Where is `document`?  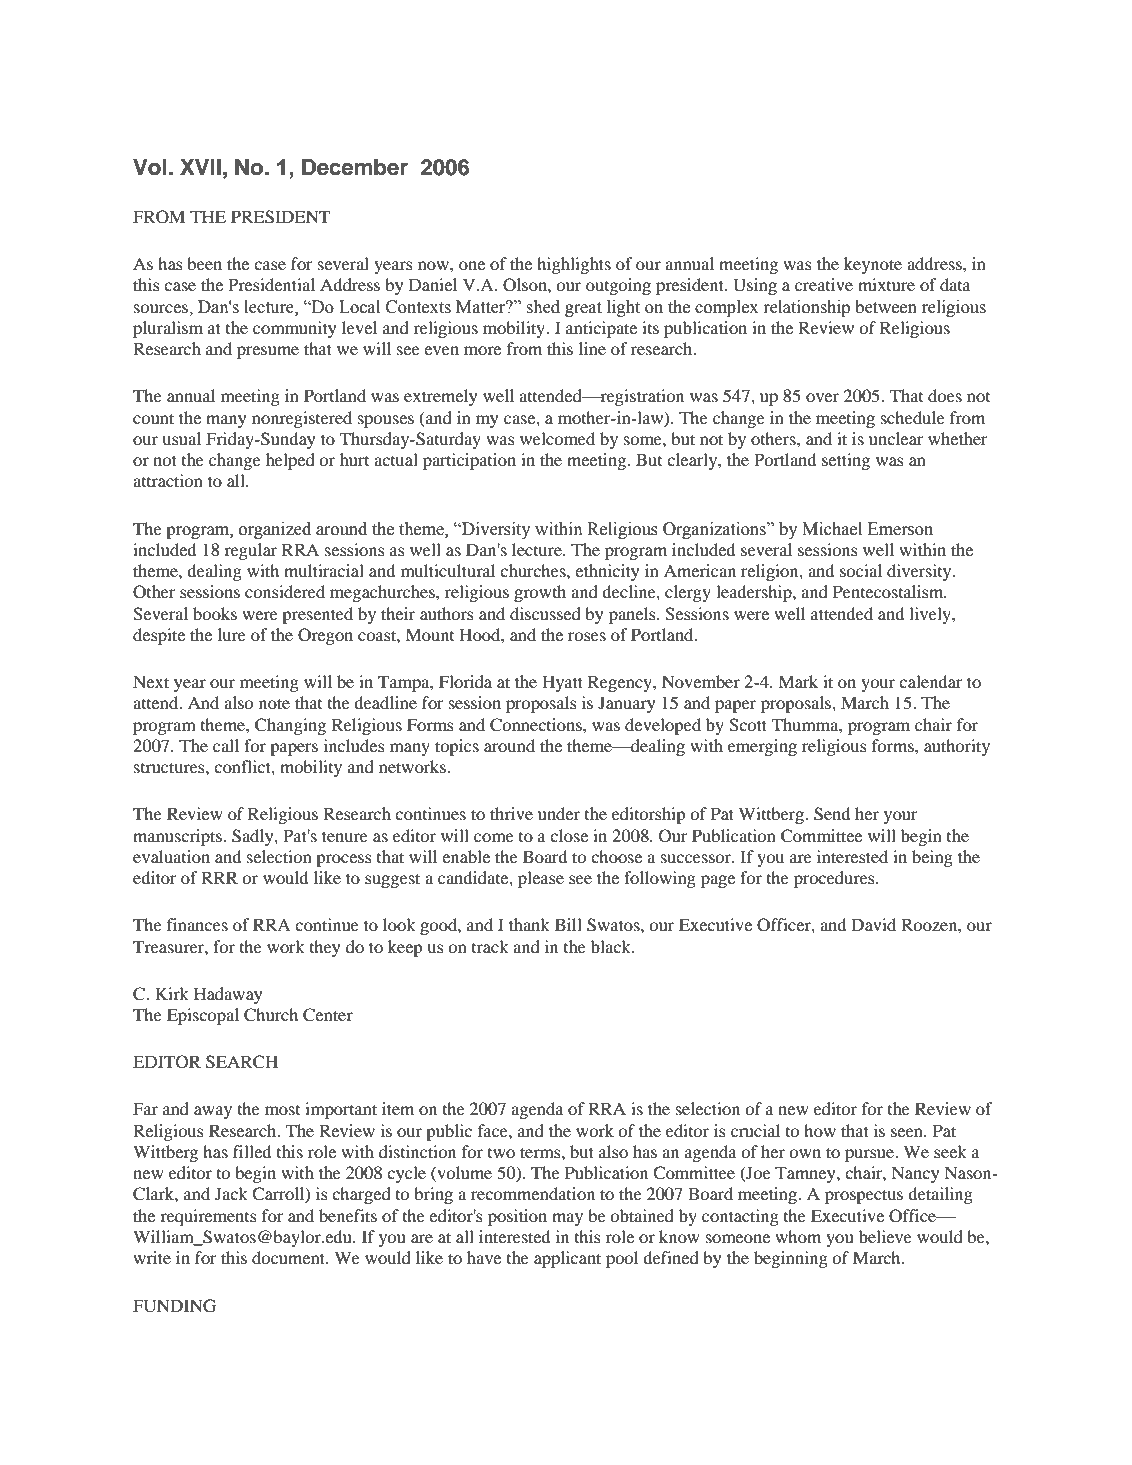
document is located at coordinates (290, 1257).
